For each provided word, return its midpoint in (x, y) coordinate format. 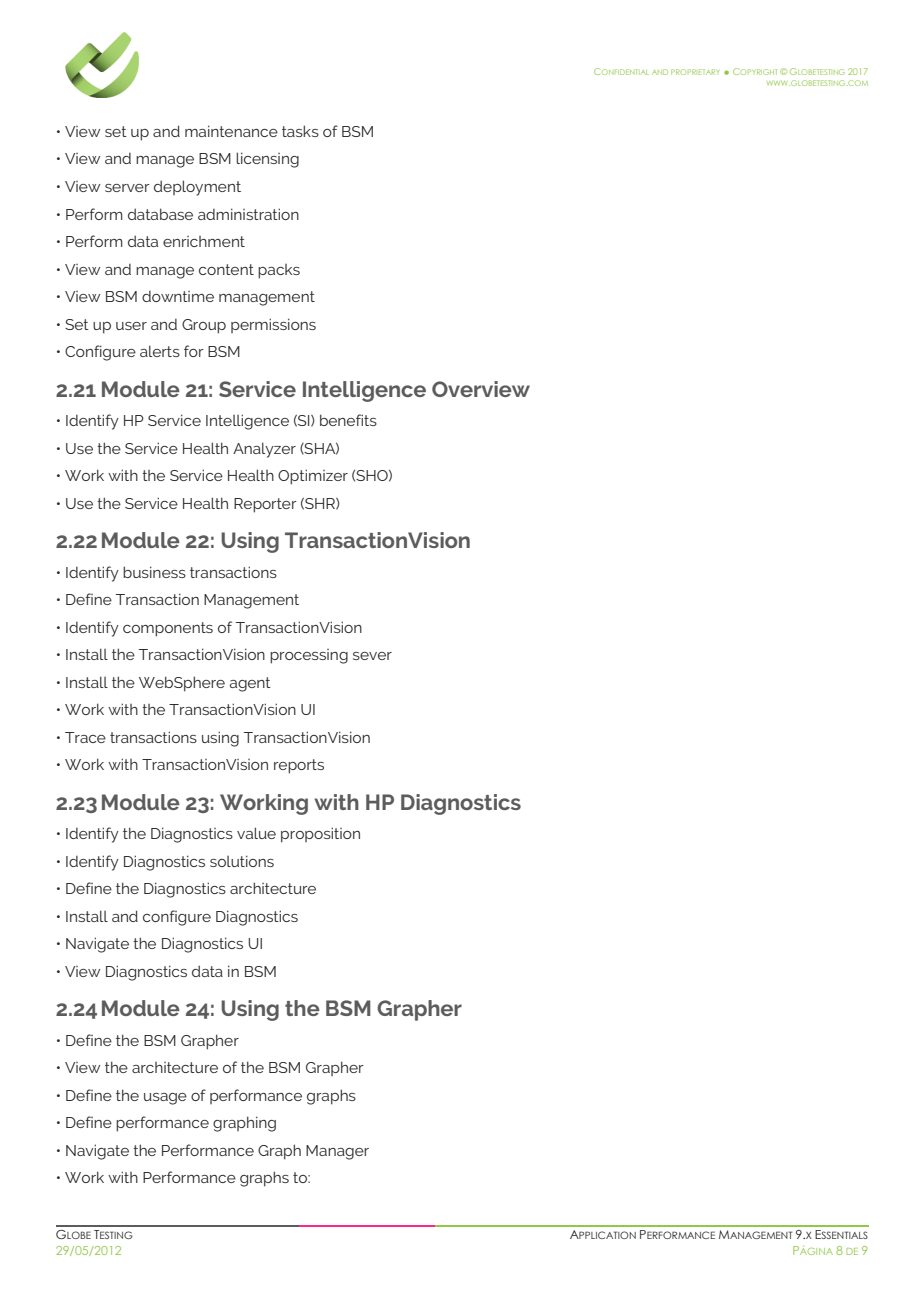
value (256, 833)
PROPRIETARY (695, 72)
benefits (348, 420)
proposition (320, 835)
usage (165, 1099)
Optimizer (313, 477)
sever (372, 656)
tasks (300, 131)
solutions (242, 861)
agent (250, 684)
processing (309, 656)
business (154, 572)
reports (299, 766)
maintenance (231, 131)
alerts (160, 351)
